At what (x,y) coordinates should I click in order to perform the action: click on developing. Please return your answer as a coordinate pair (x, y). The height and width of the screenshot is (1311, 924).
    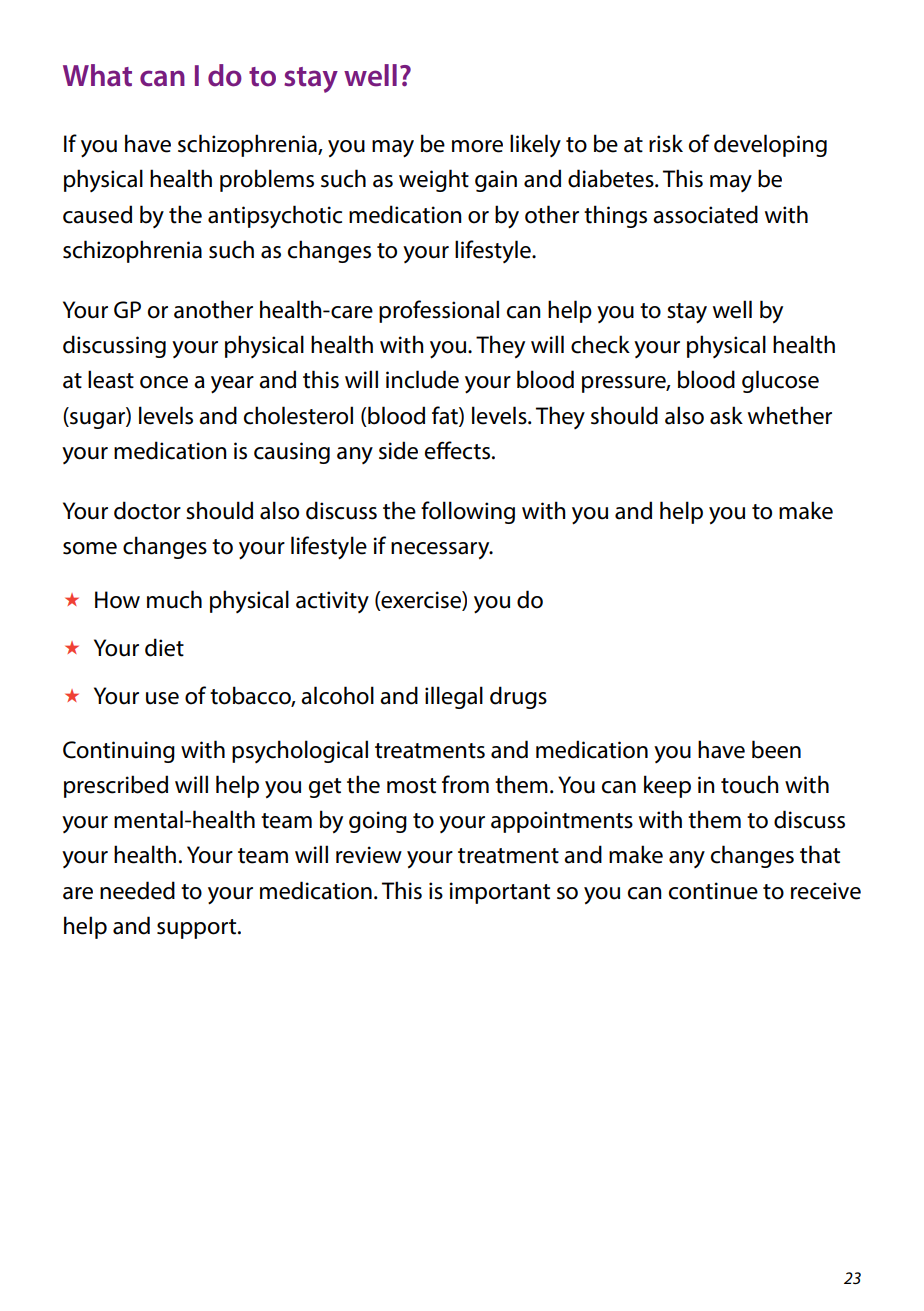
    Looking at the image, I should click on (770, 145).
